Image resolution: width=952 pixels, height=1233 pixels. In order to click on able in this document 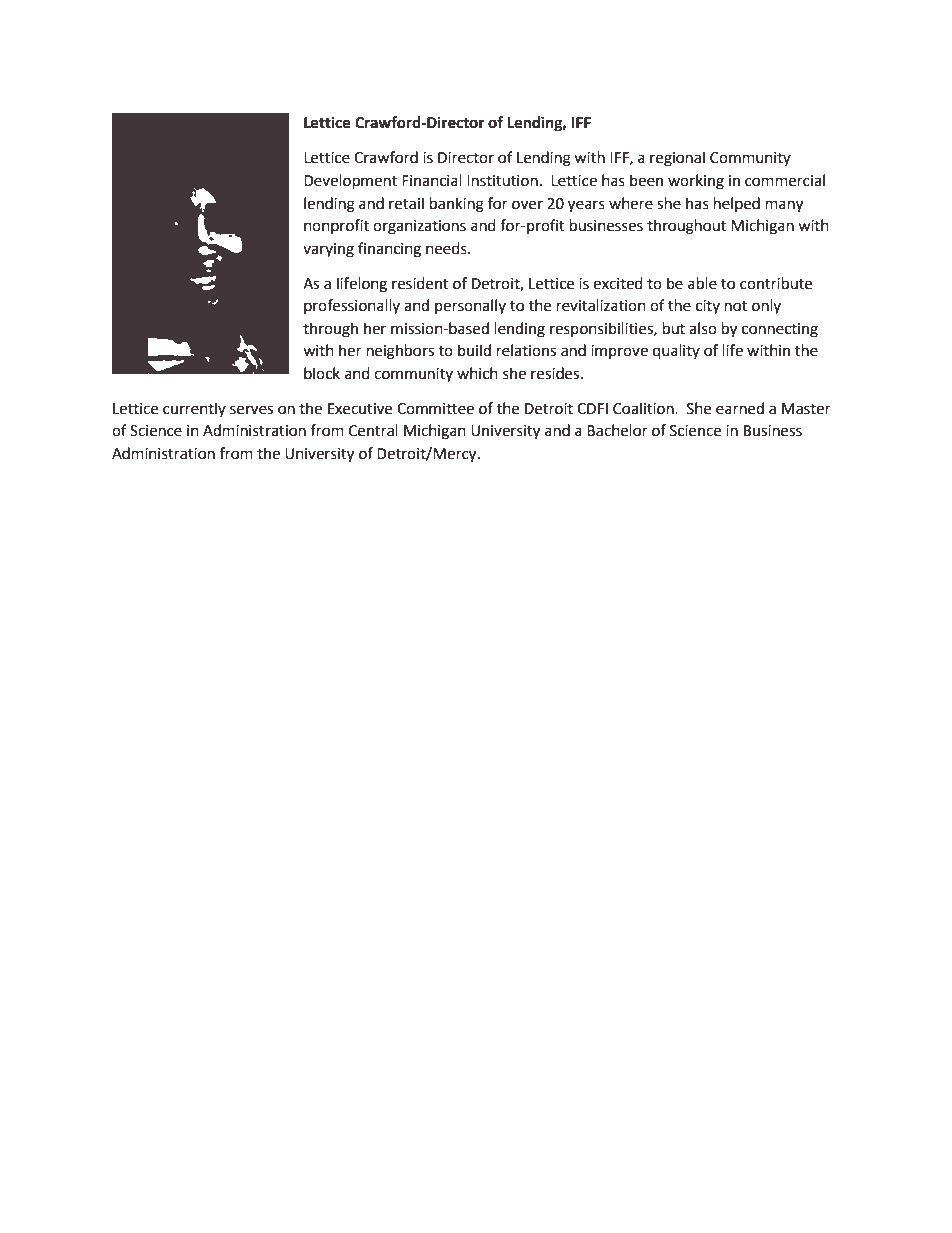, I will do `click(702, 283)`.
